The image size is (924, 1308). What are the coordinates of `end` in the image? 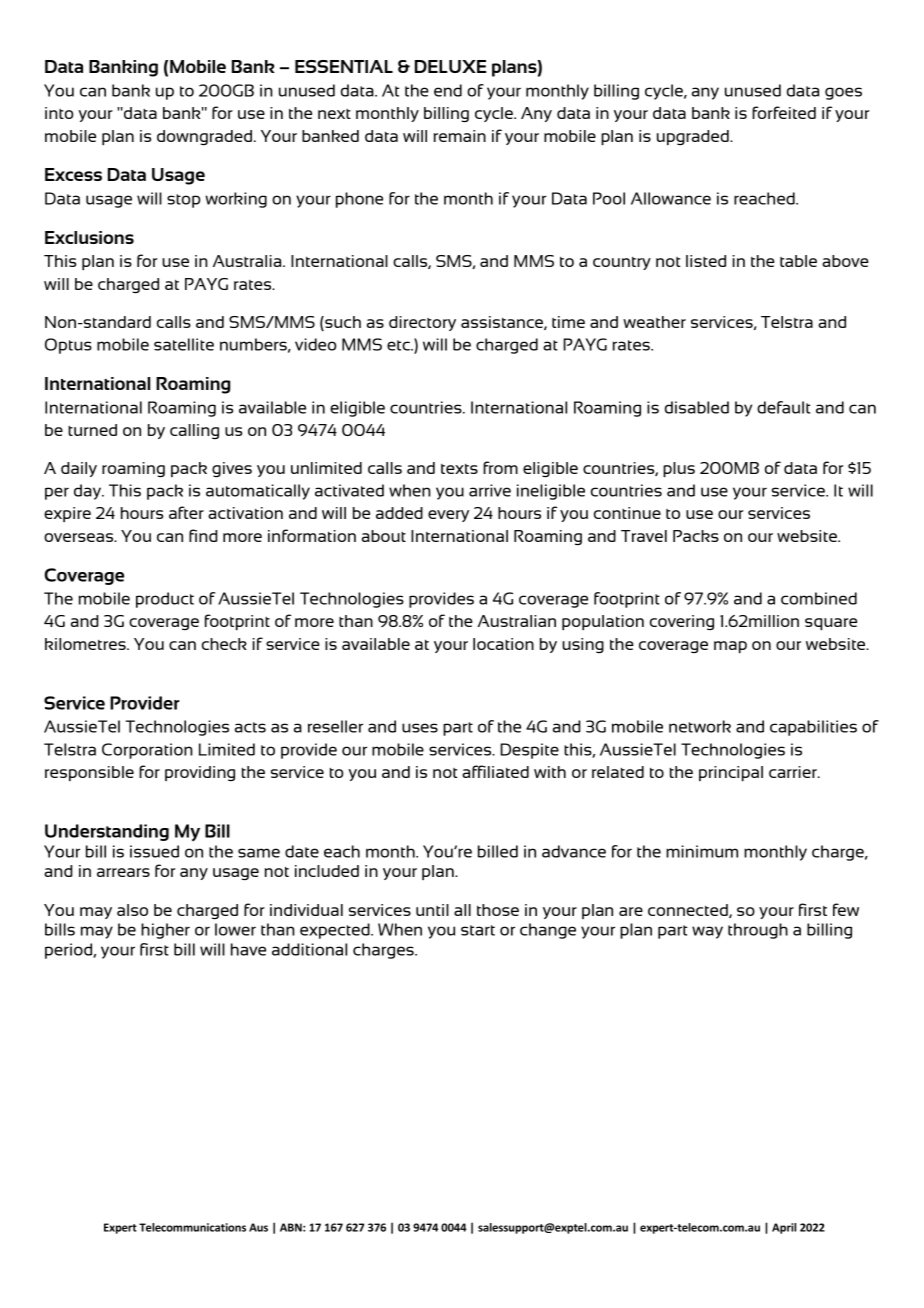 It's located at (448, 90).
